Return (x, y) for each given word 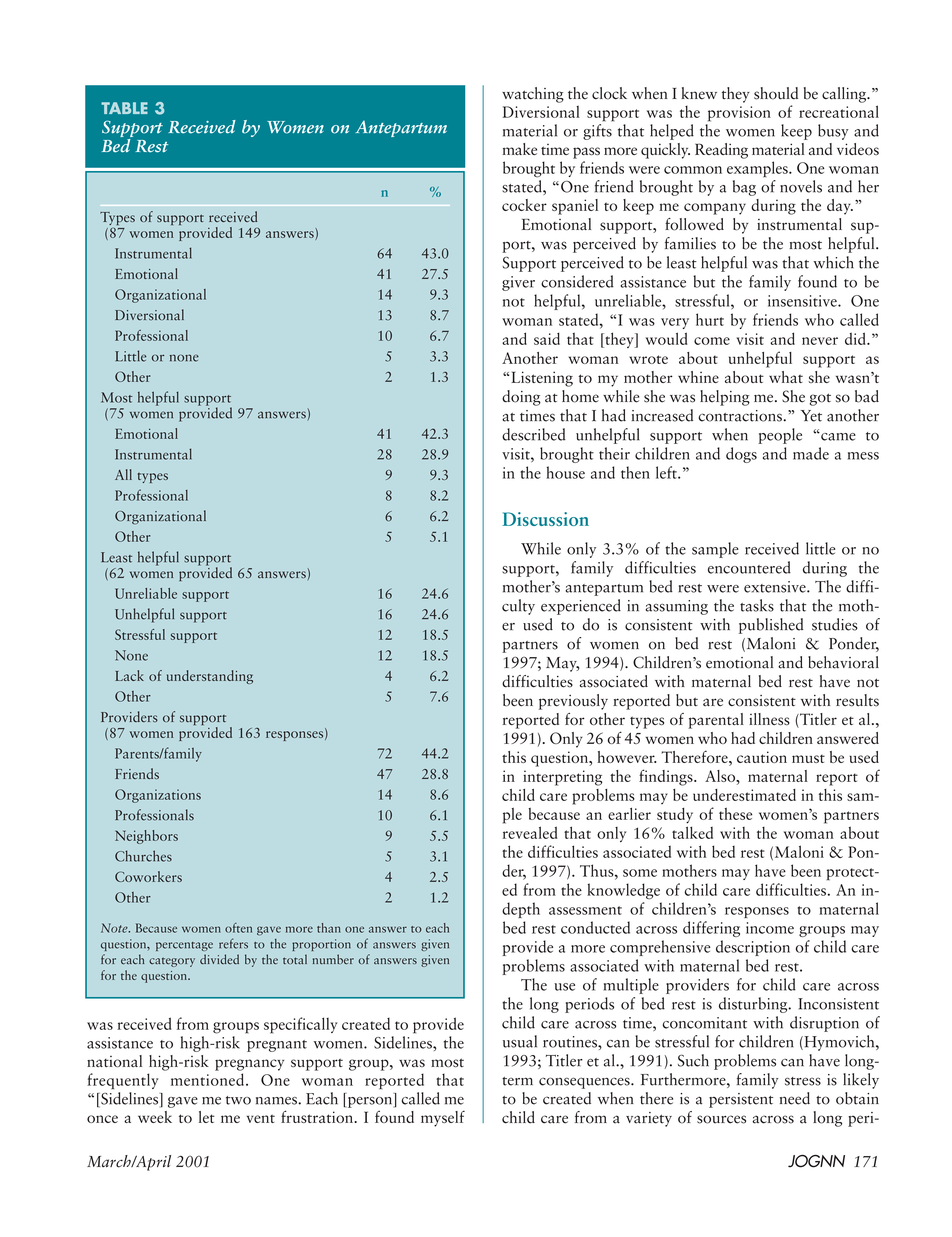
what (786, 377)
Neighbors (146, 837)
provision (739, 114)
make (520, 149)
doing (521, 398)
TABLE (124, 108)
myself (443, 1118)
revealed (529, 832)
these (735, 814)
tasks (757, 605)
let (207, 1117)
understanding (210, 677)
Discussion (545, 519)
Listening (542, 379)
